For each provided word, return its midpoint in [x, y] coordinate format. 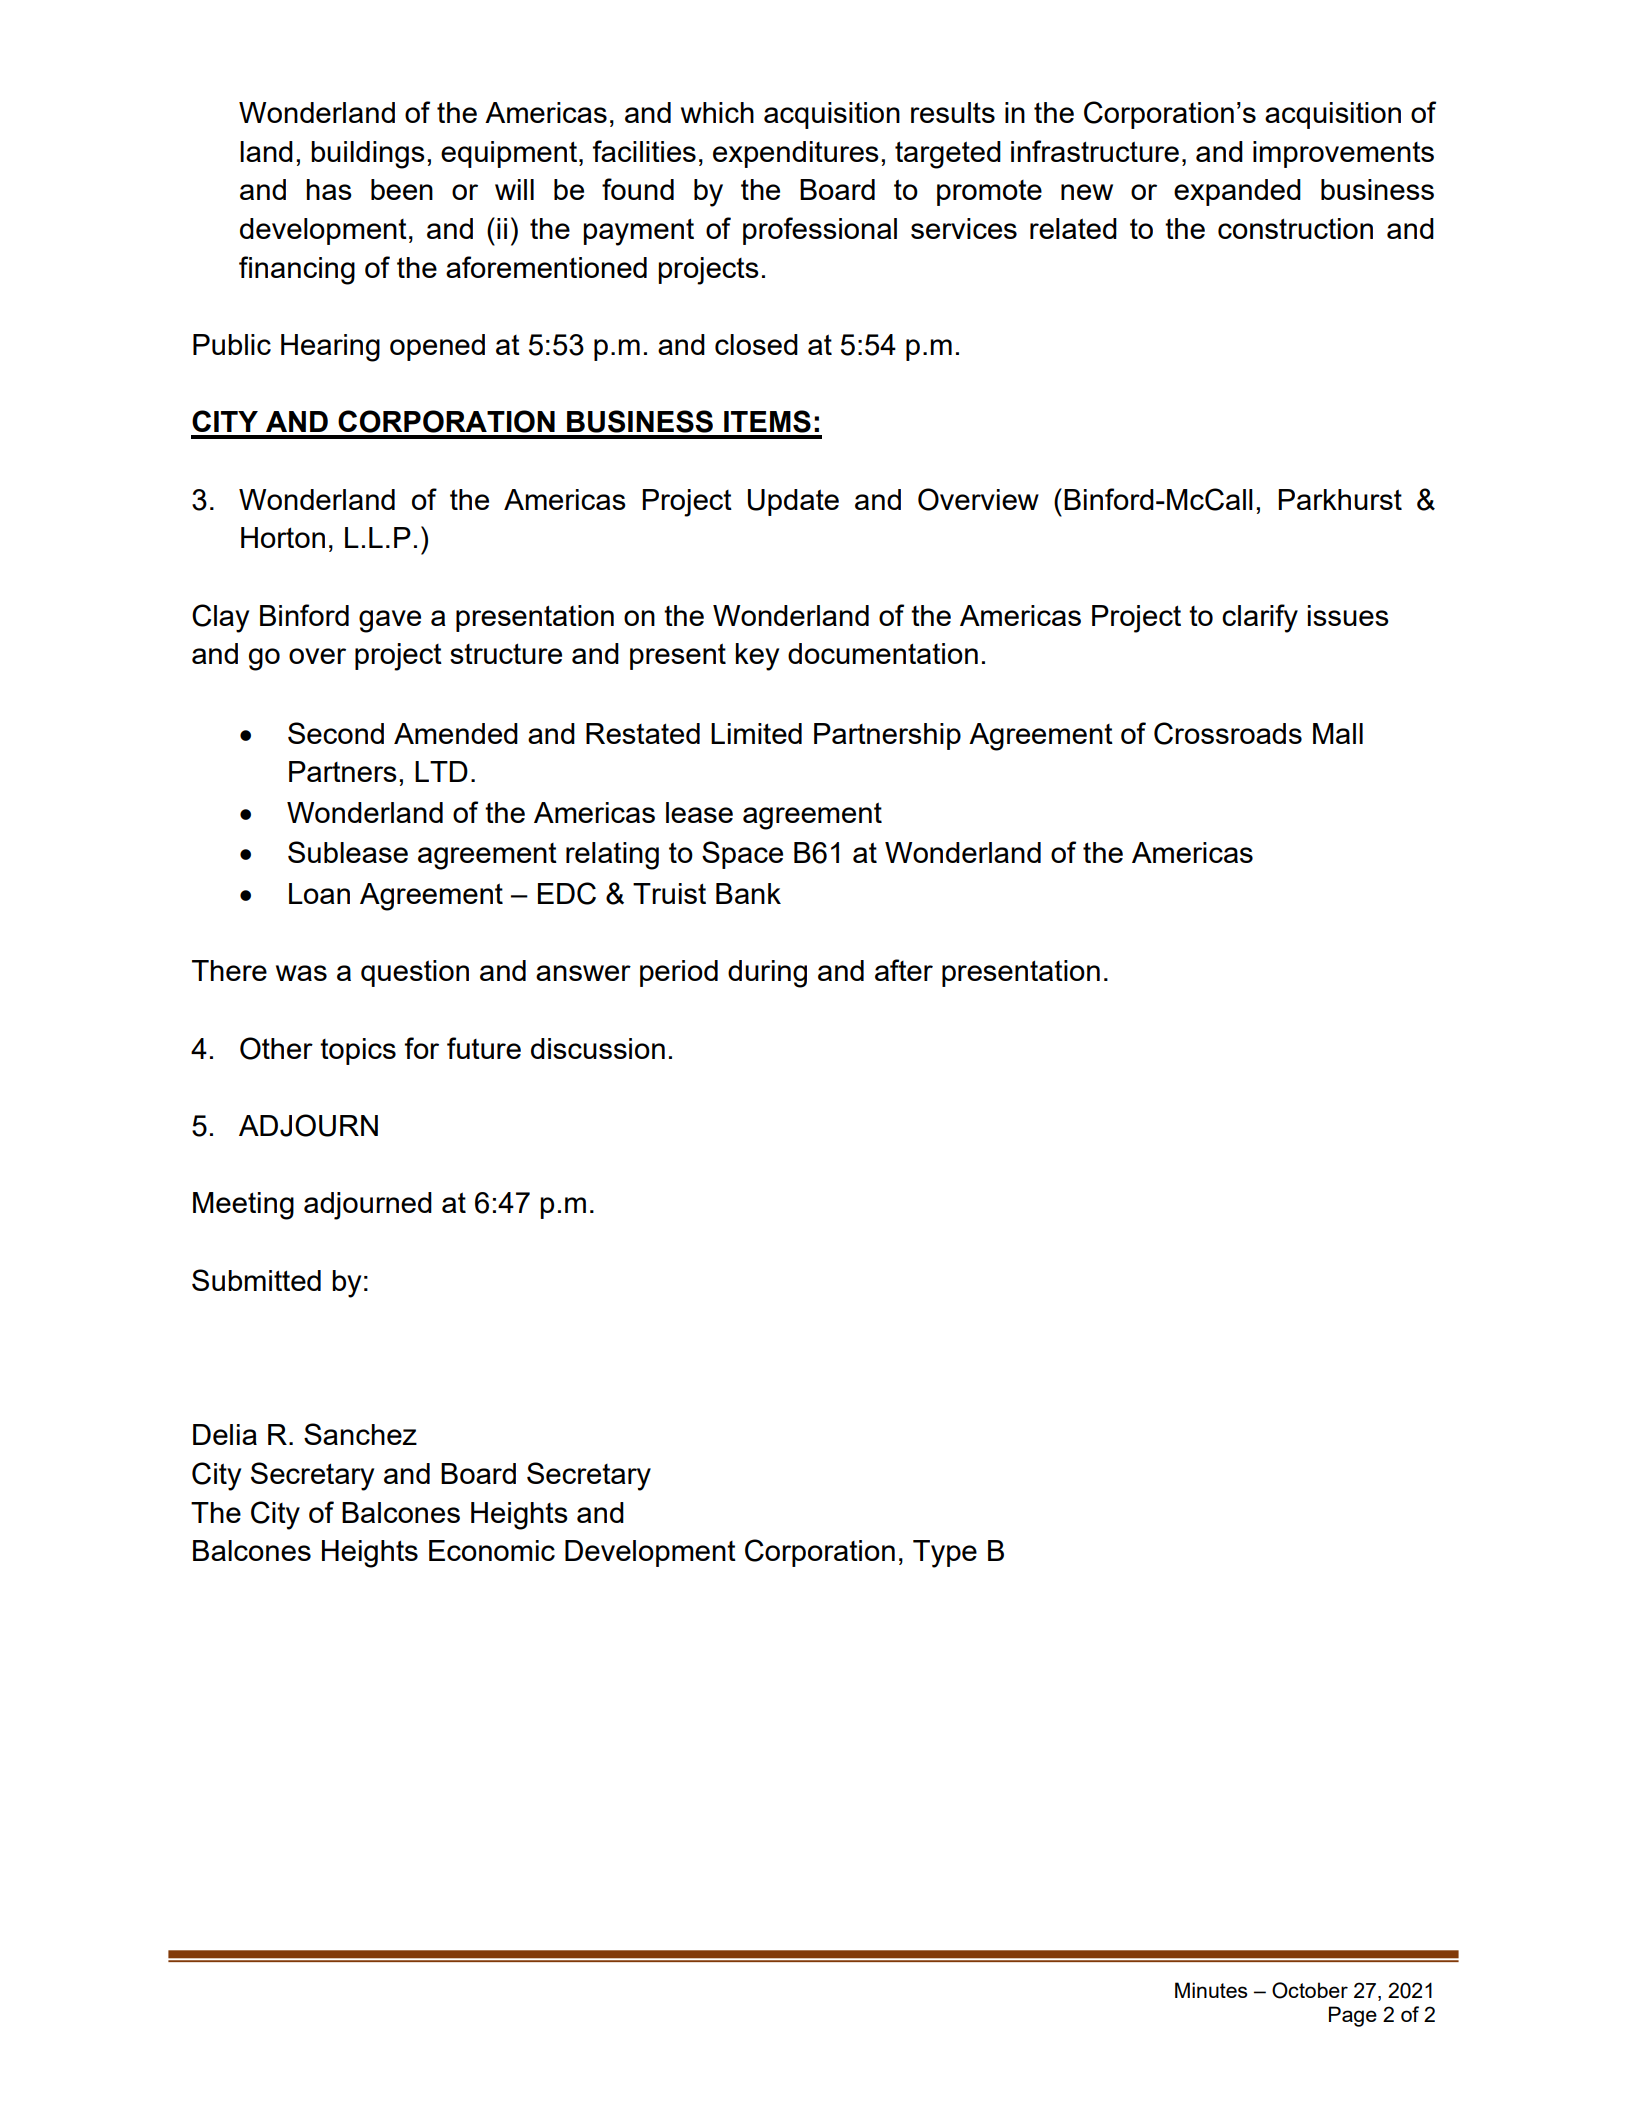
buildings [368, 155]
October [1310, 1990]
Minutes [1211, 1990]
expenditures [796, 154]
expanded [1237, 192]
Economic [492, 1550]
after [904, 970]
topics [358, 1051]
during [767, 974]
